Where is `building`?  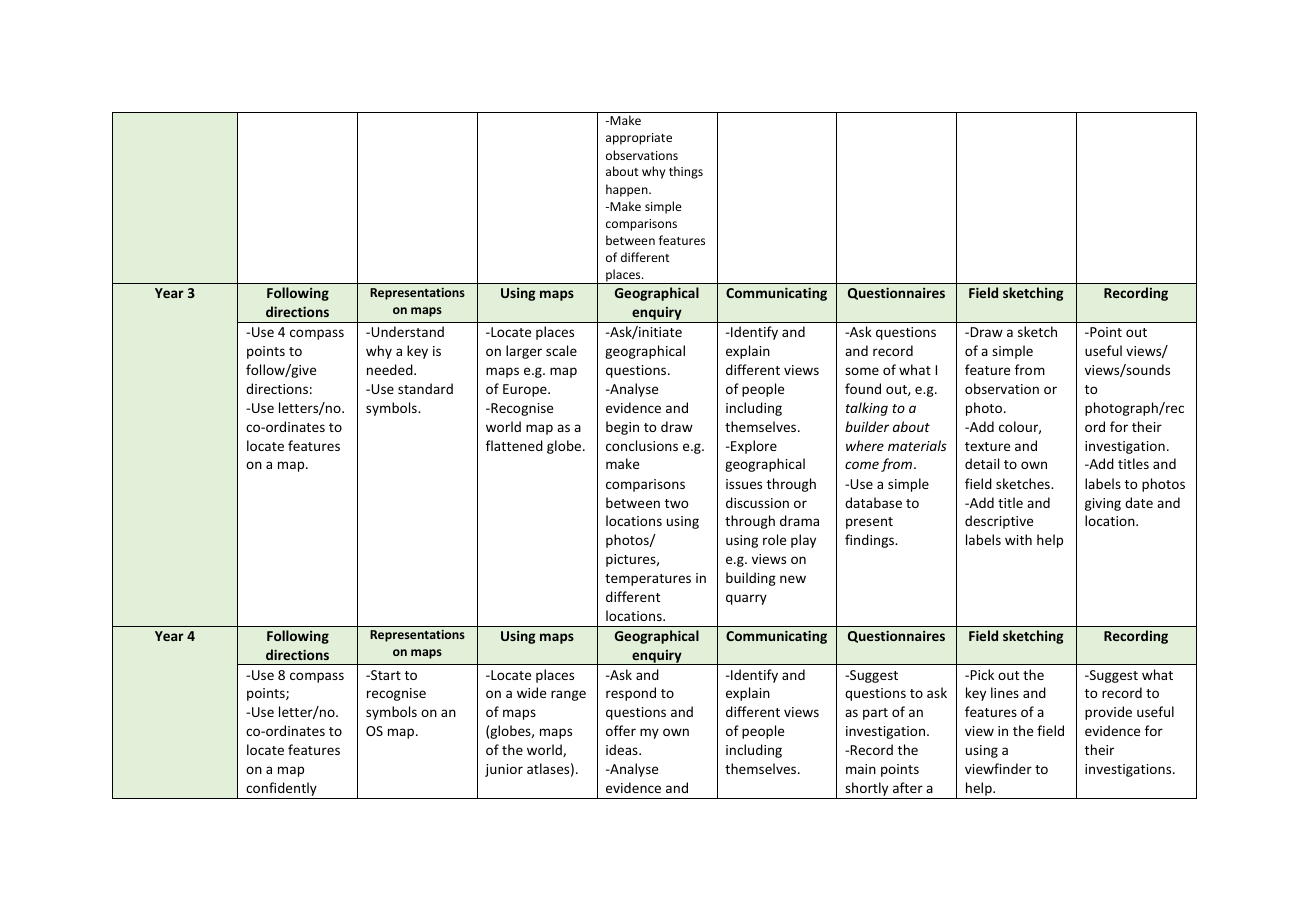 building is located at coordinates (751, 579).
